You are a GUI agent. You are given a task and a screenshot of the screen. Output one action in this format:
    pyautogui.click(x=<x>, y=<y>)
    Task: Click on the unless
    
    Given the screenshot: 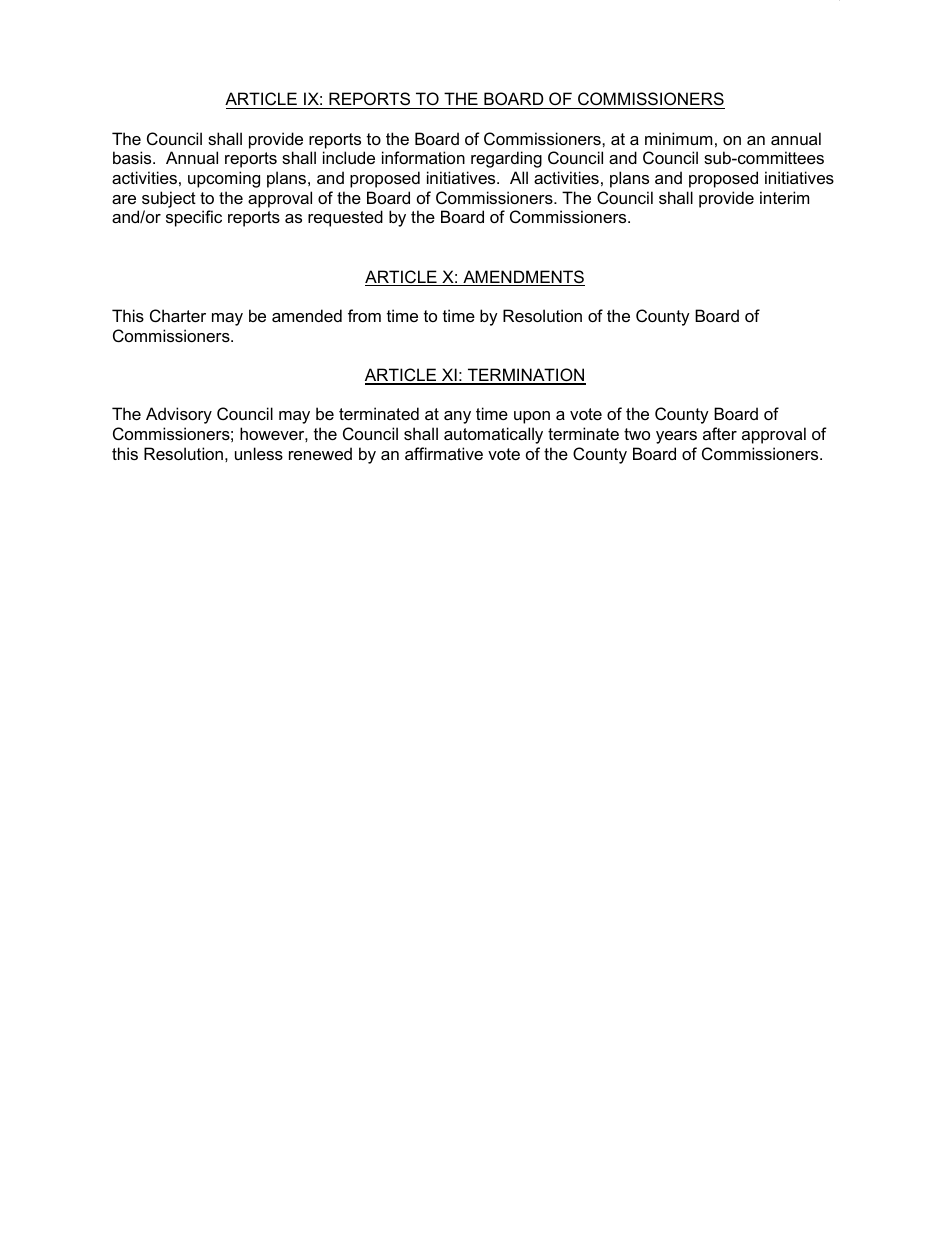 What is the action you would take?
    pyautogui.click(x=259, y=453)
